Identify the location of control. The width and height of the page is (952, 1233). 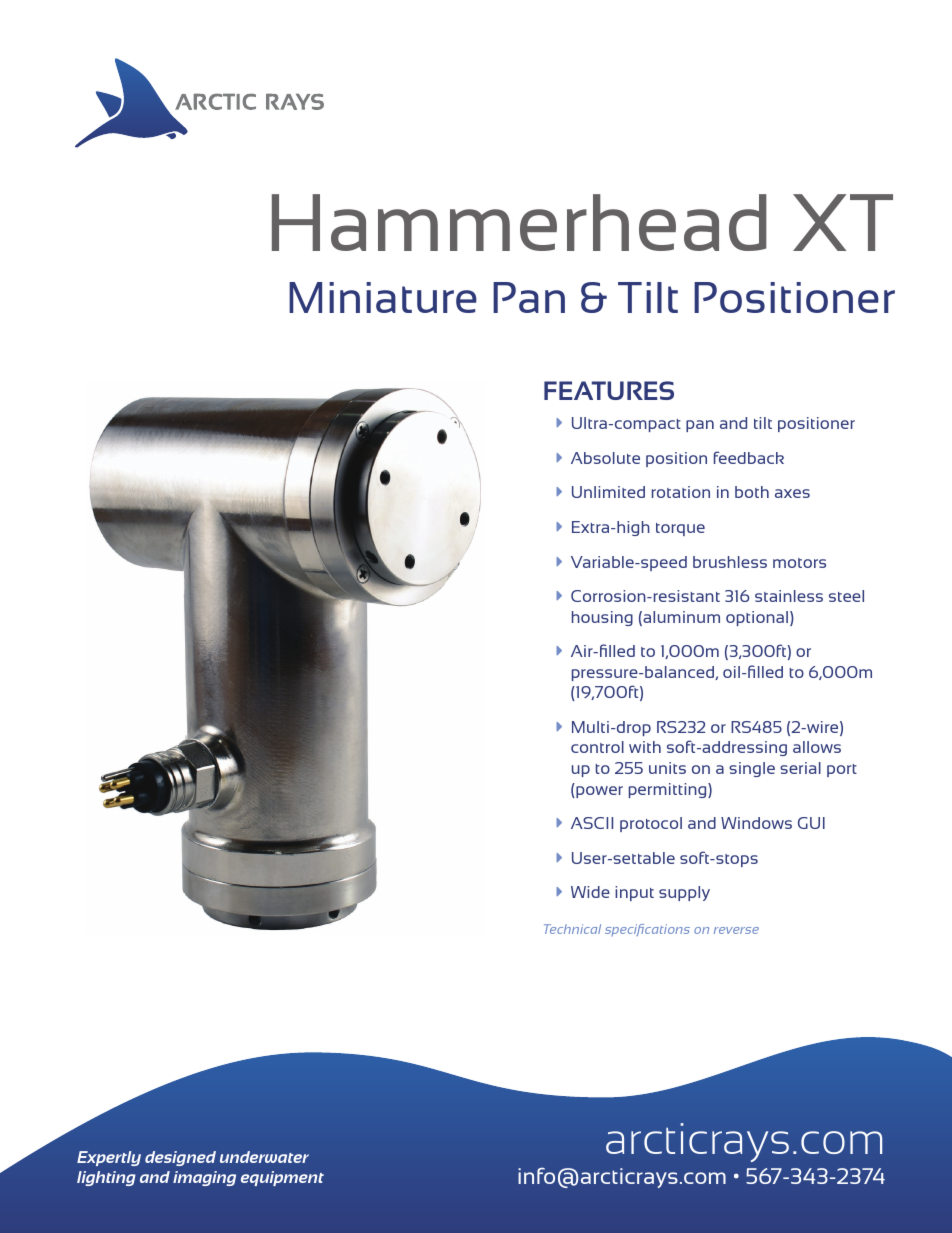
(597, 747).
